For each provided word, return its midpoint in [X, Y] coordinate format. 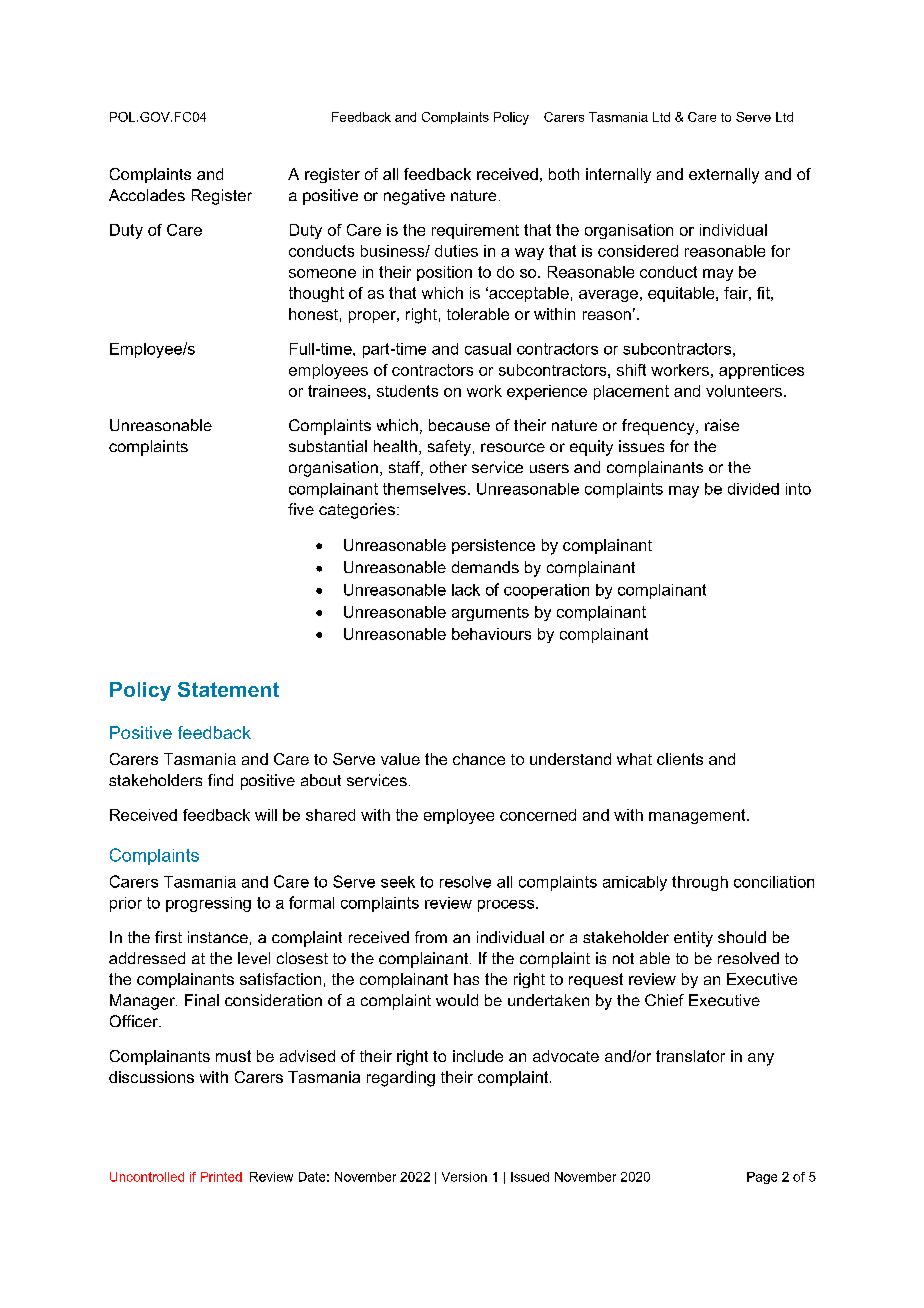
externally [724, 176]
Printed [221, 1177]
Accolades [147, 195]
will [266, 815]
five [301, 509]
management [698, 816]
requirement [475, 231]
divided [753, 489]
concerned [538, 815]
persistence [493, 546]
